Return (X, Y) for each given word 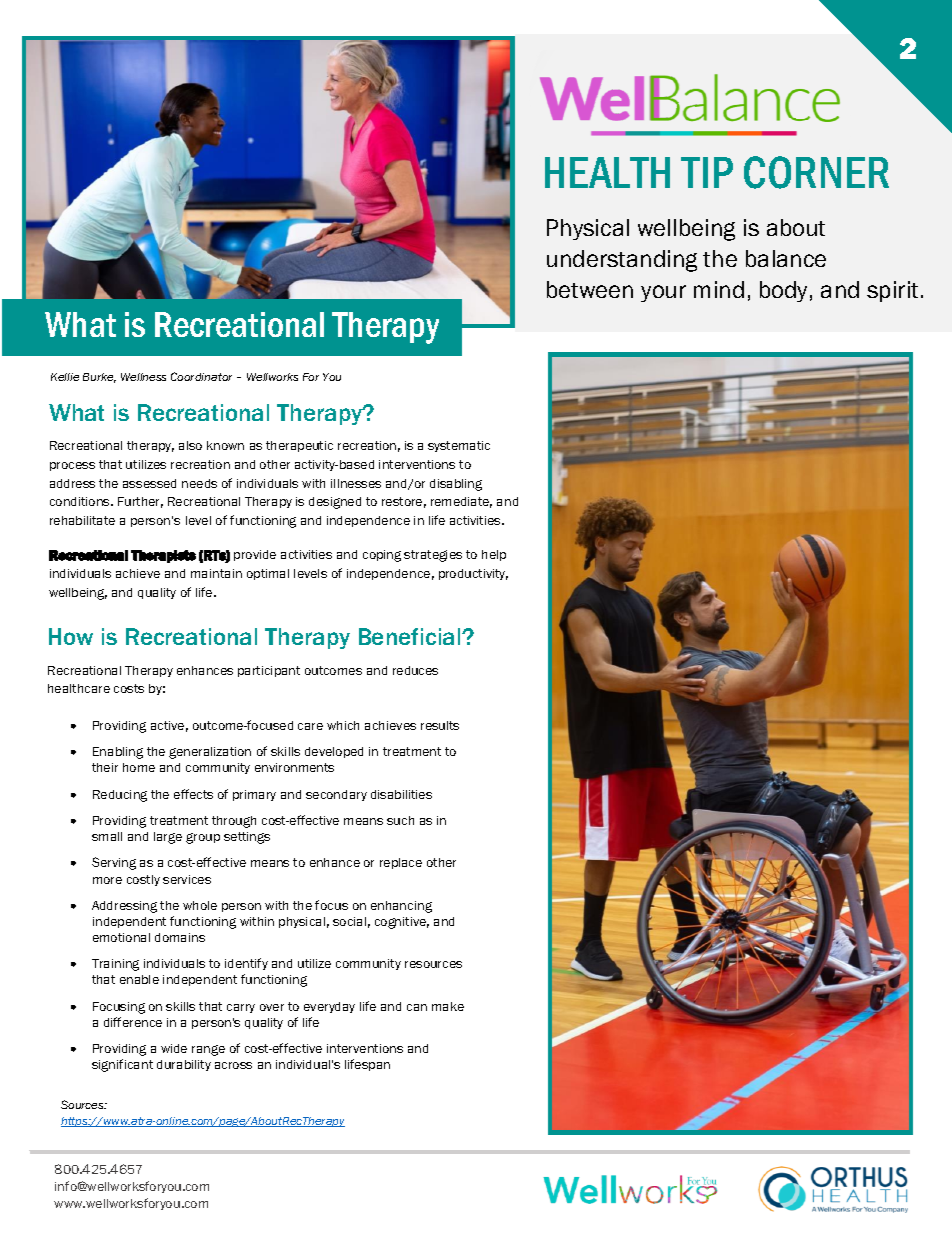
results (440, 725)
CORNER (816, 172)
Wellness (143, 377)
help (494, 555)
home (139, 767)
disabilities (401, 794)
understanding (622, 261)
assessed (149, 483)
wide (174, 1048)
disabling (456, 485)
